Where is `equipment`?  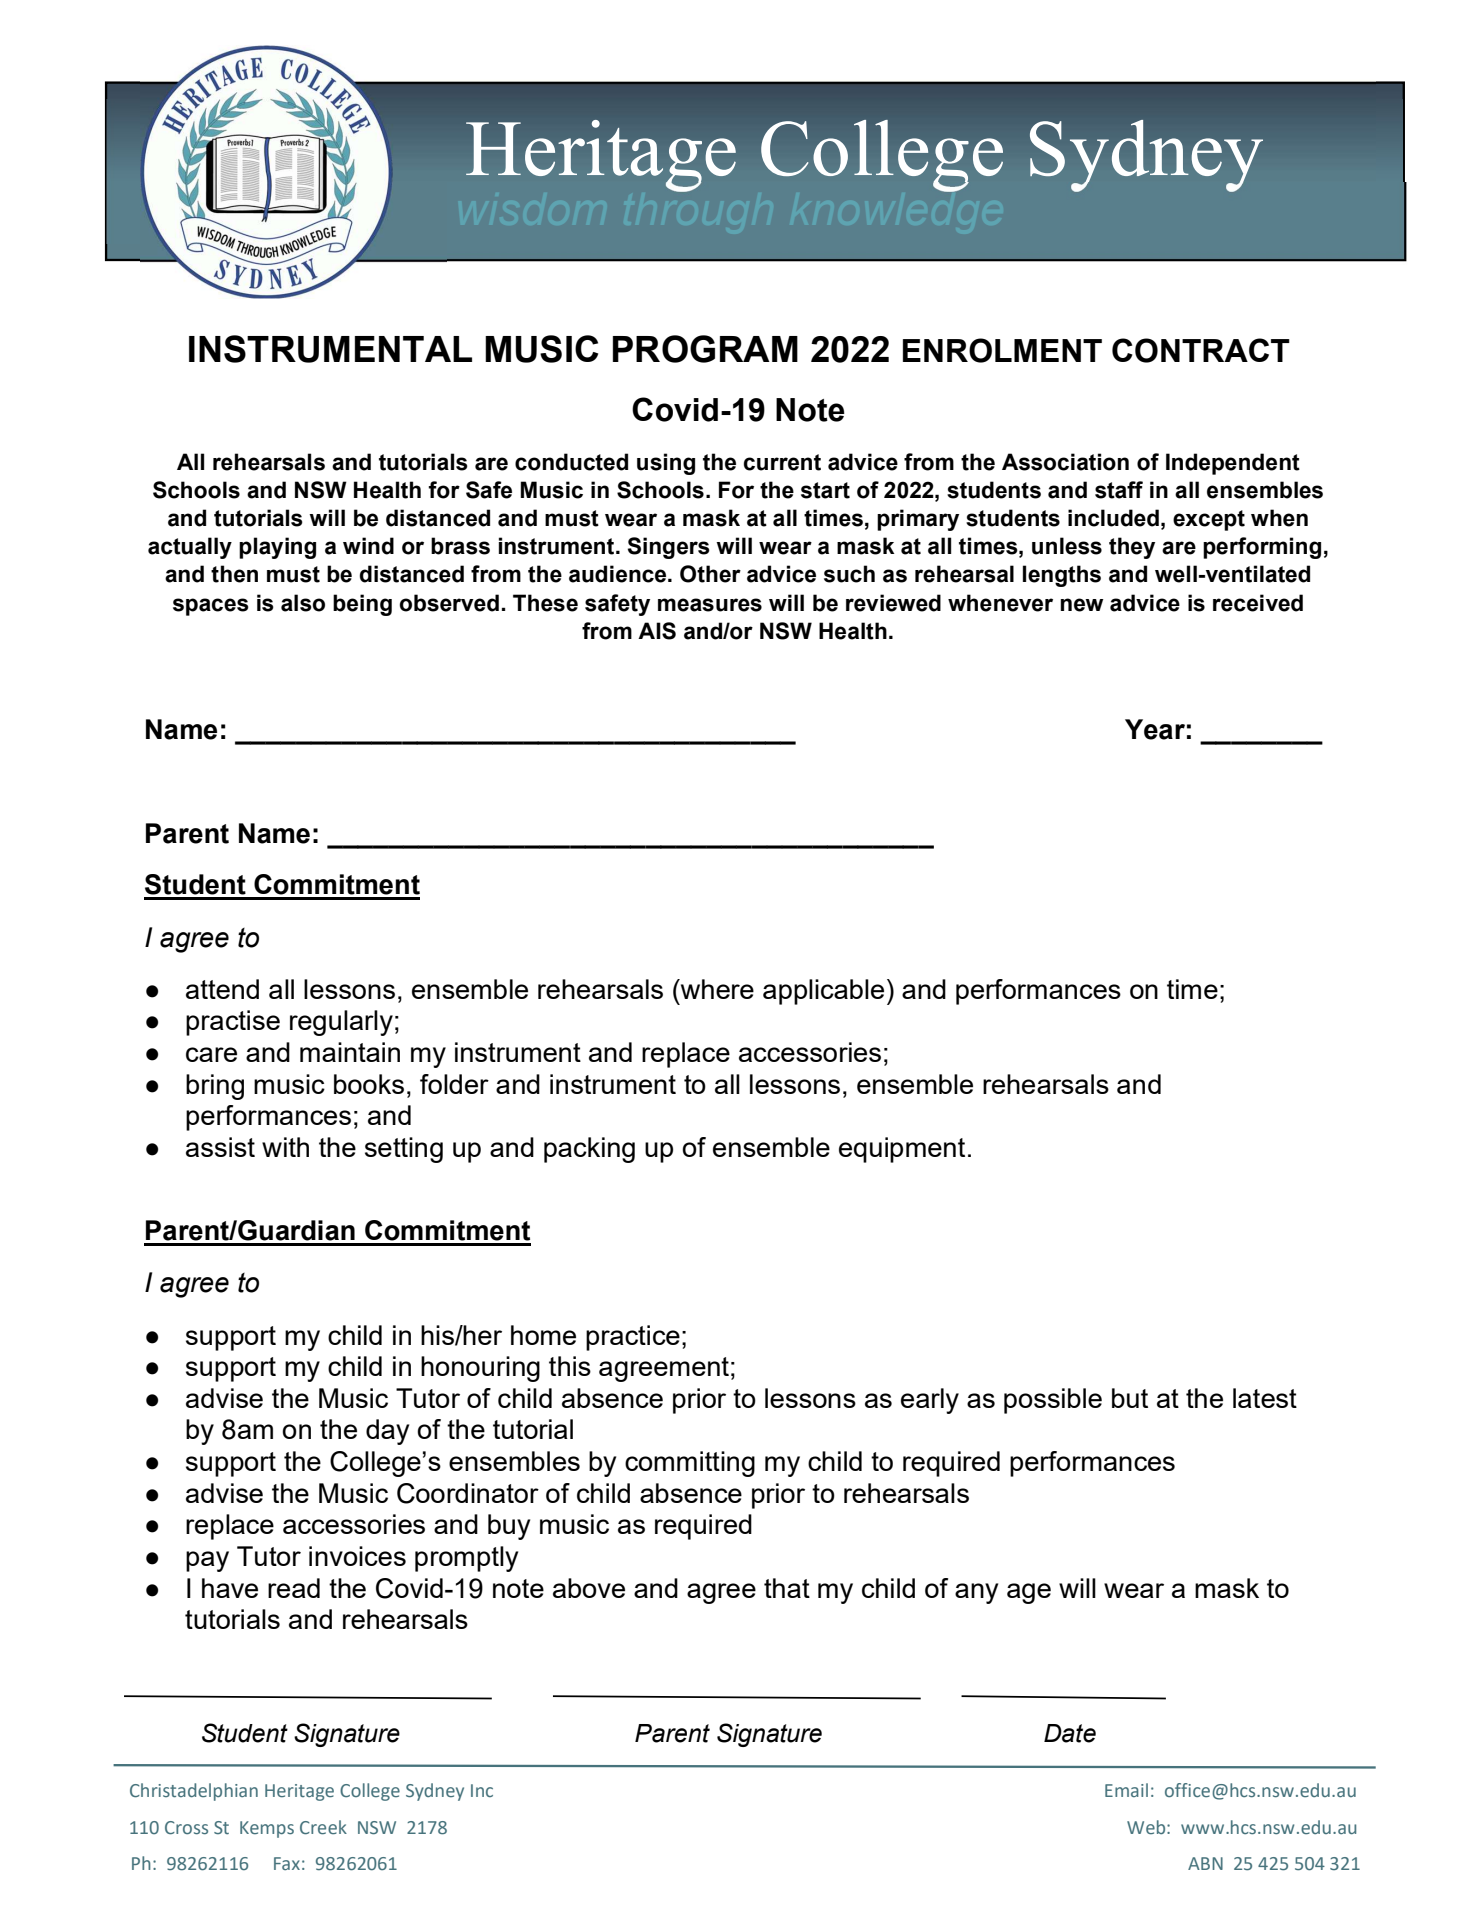 equipment is located at coordinates (902, 1150).
